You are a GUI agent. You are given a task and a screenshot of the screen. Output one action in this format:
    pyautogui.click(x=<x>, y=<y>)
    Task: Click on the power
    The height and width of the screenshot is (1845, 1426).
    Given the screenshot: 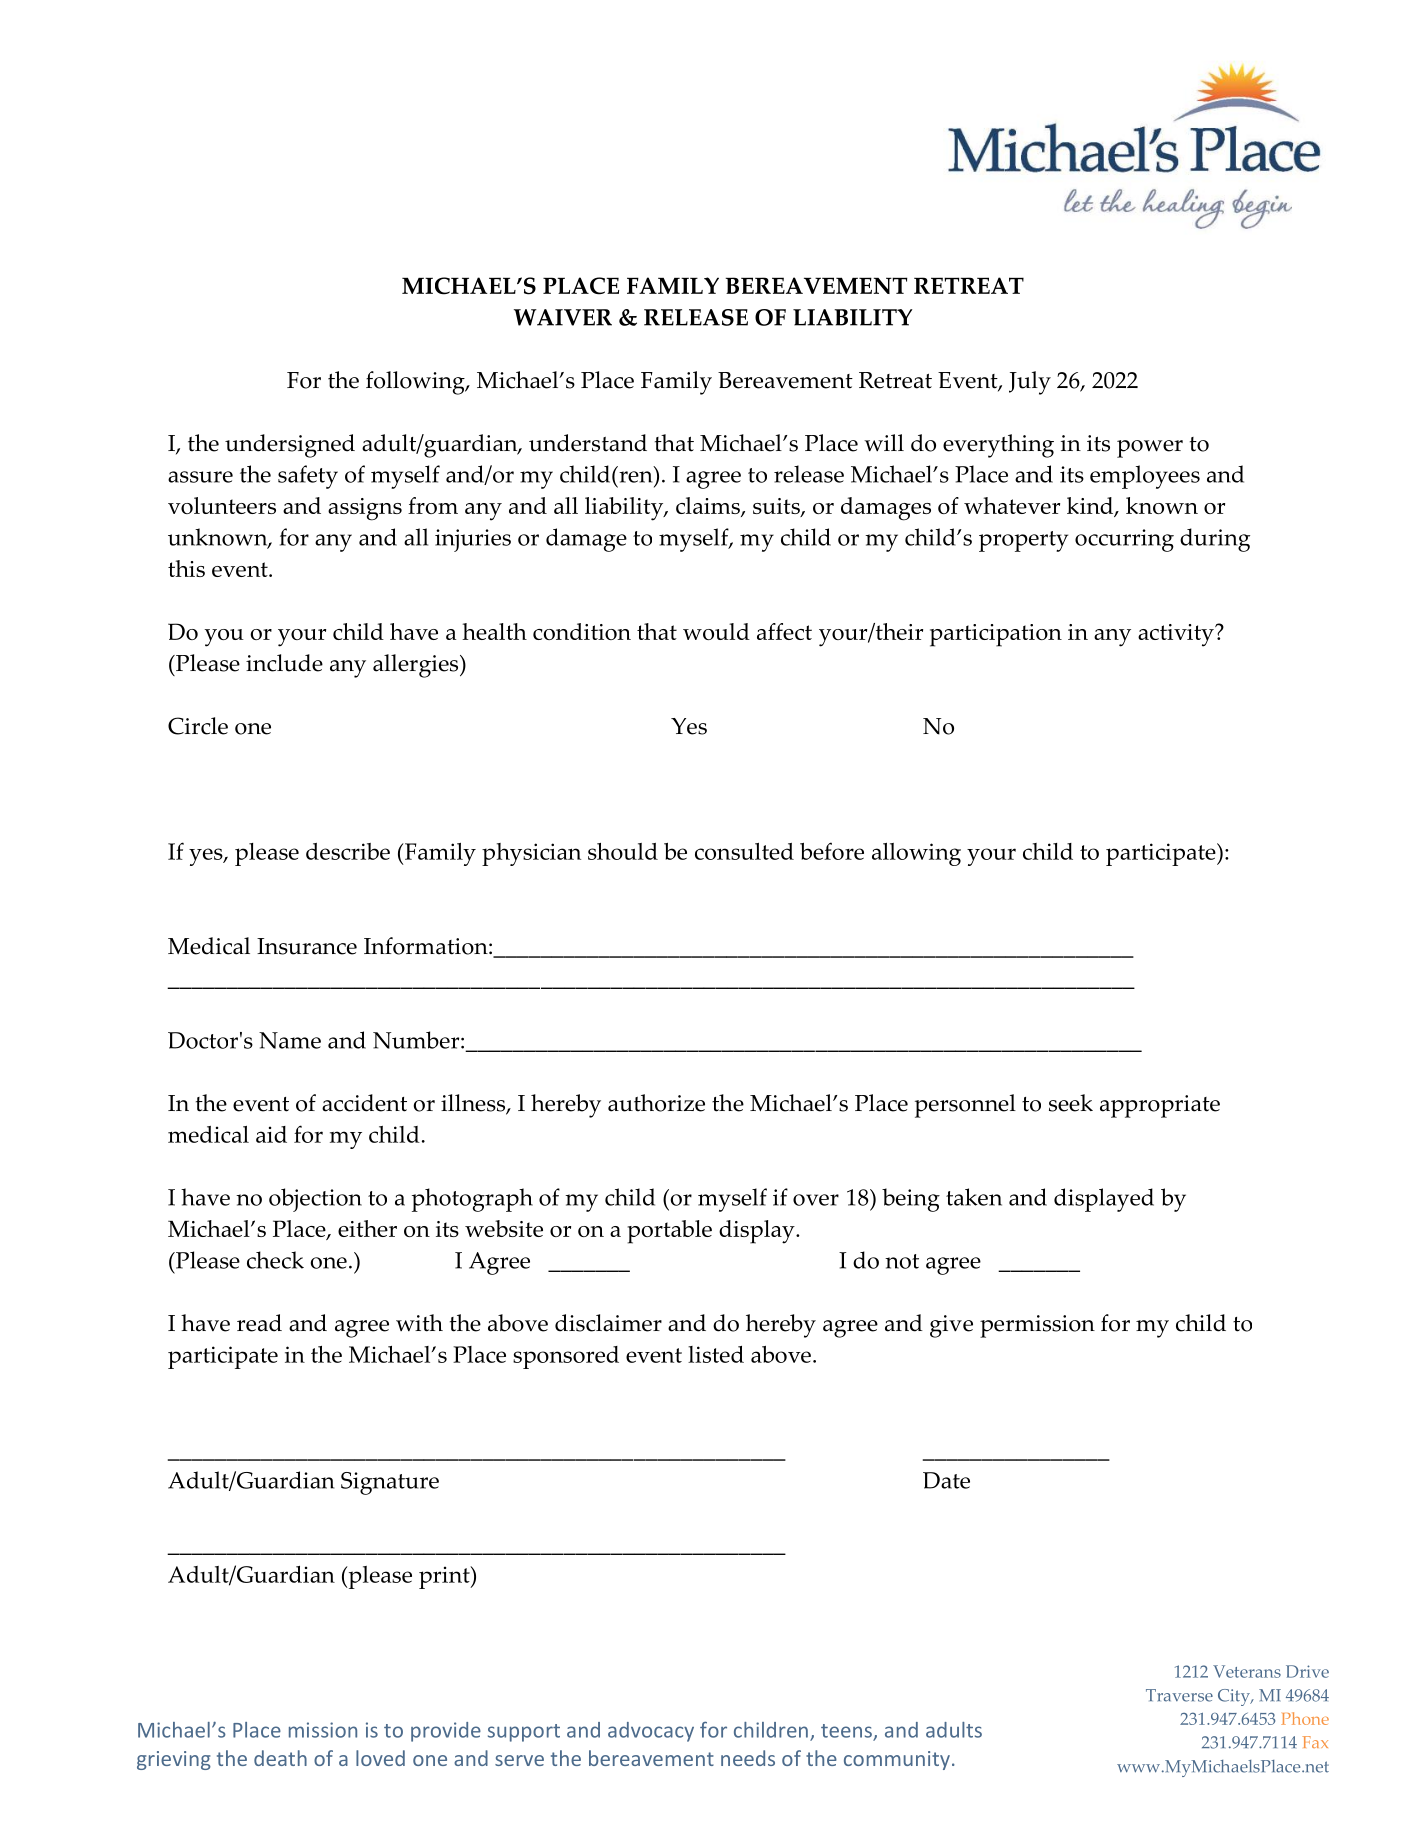 What is the action you would take?
    pyautogui.click(x=1150, y=449)
